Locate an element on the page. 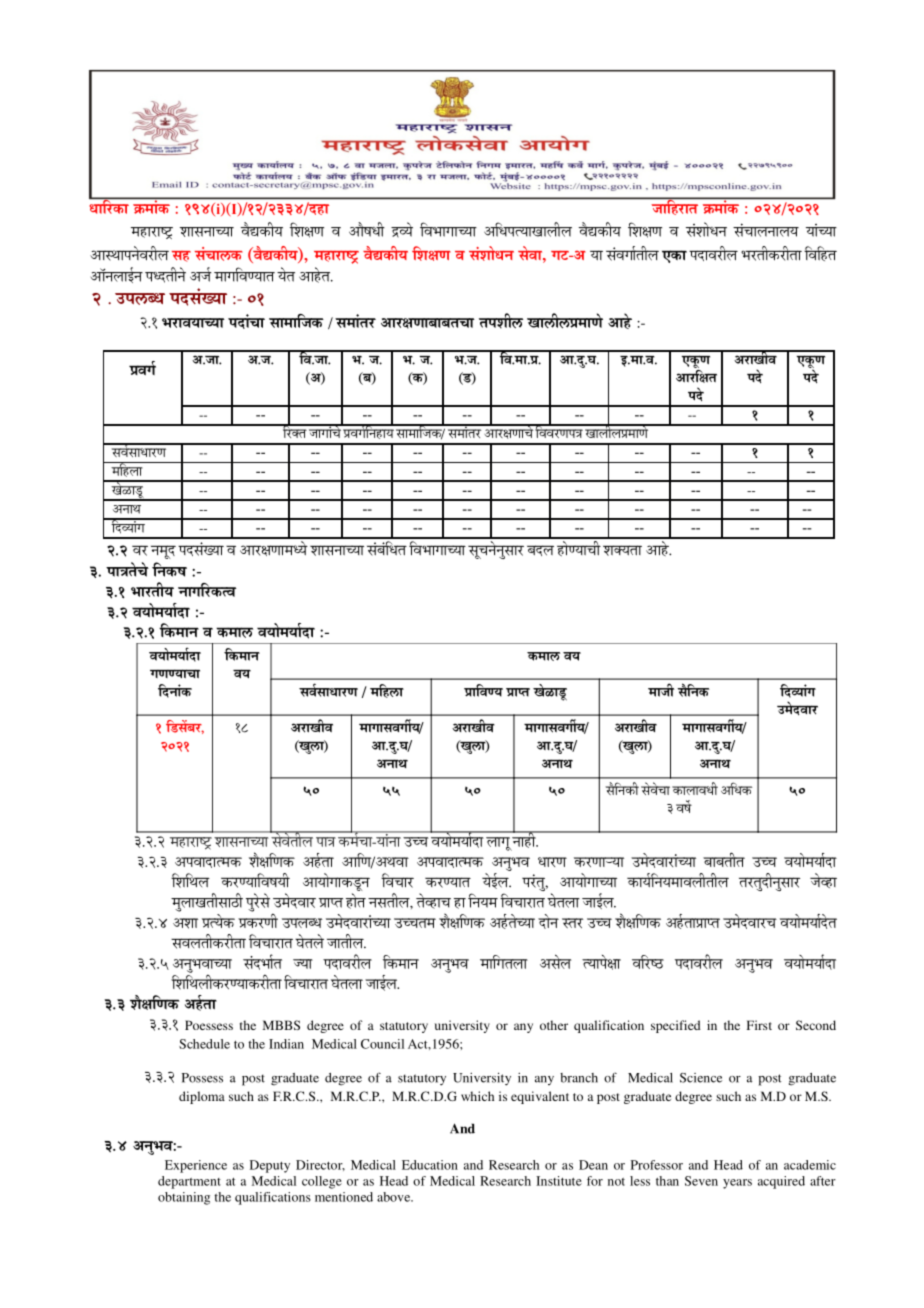 This image has width=924, height=1308. Institute is located at coordinates (559, 1181).
